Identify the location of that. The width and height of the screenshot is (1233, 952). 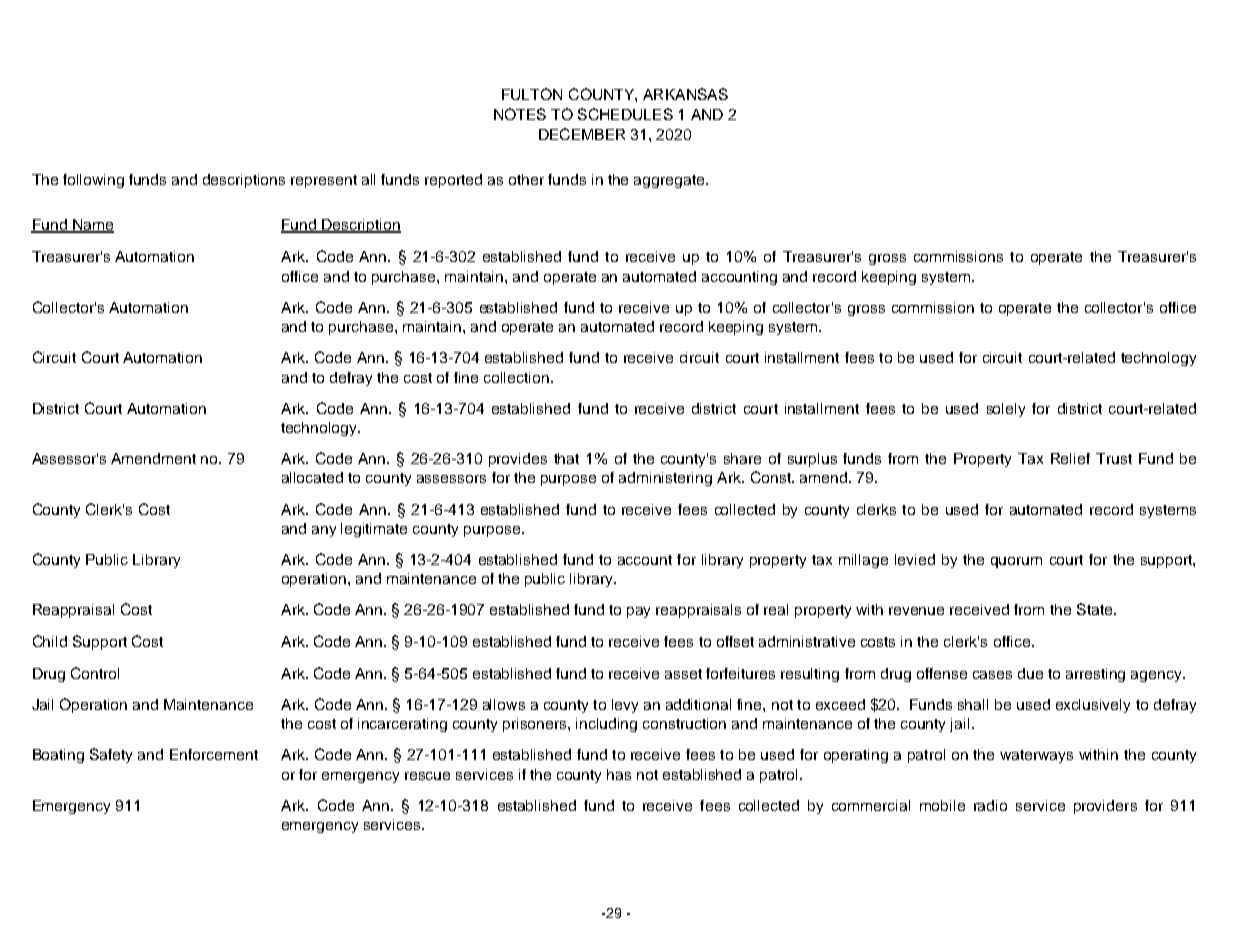
(566, 458).
